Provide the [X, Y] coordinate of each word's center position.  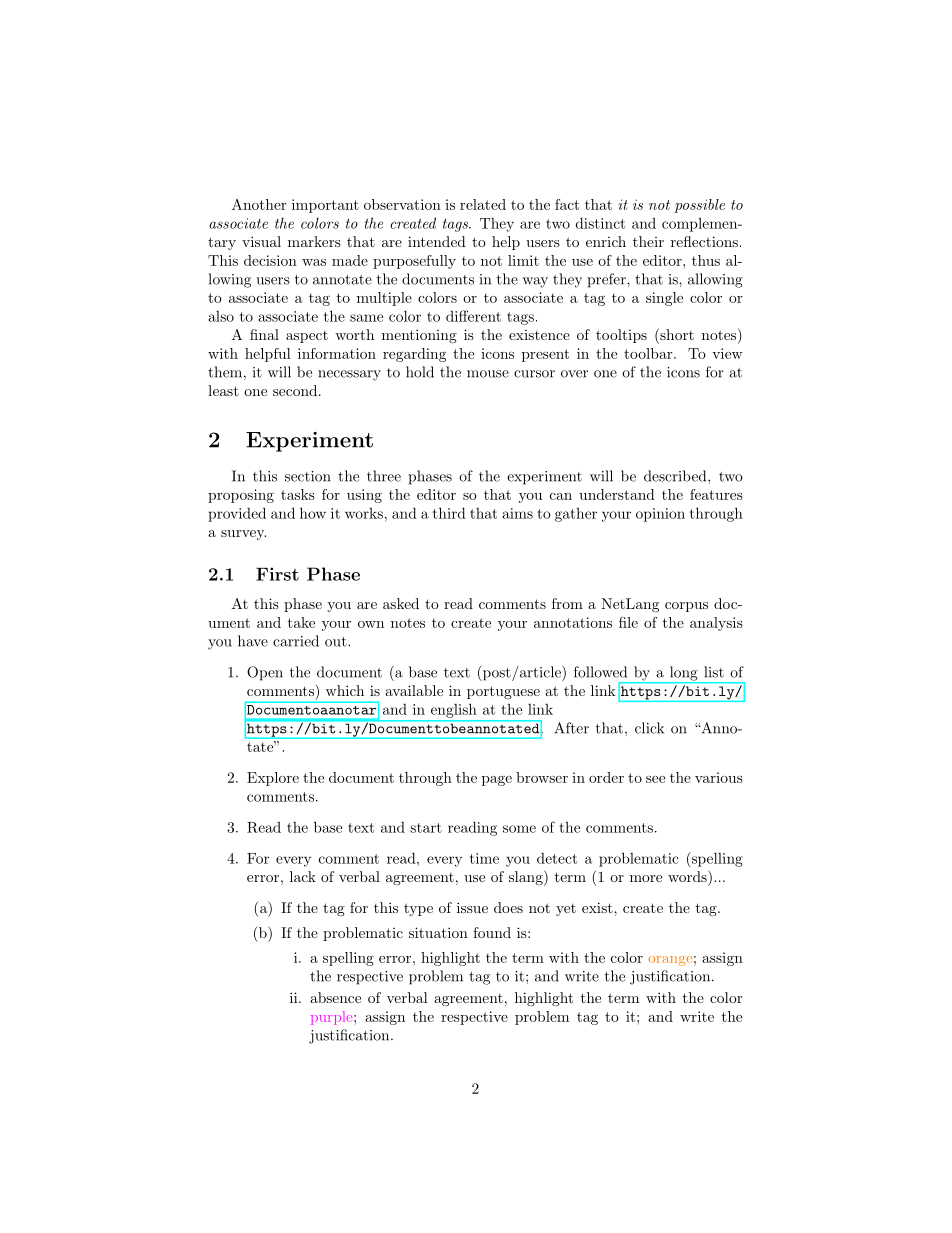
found [492, 932]
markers [314, 241]
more [646, 878]
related [483, 204]
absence [335, 997]
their [648, 241]
